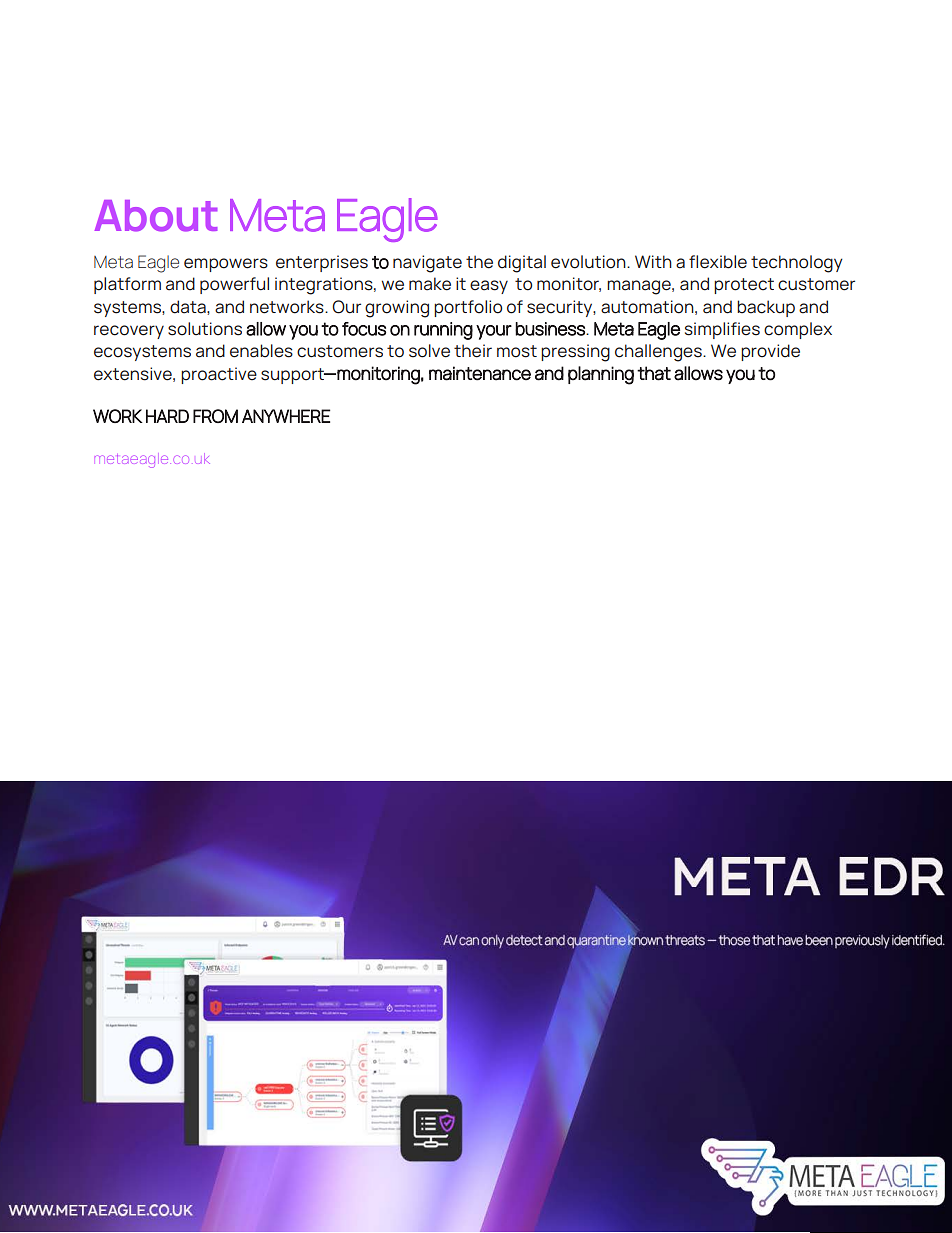 The height and width of the page is (1233, 952). I want to click on flexible, so click(718, 262).
